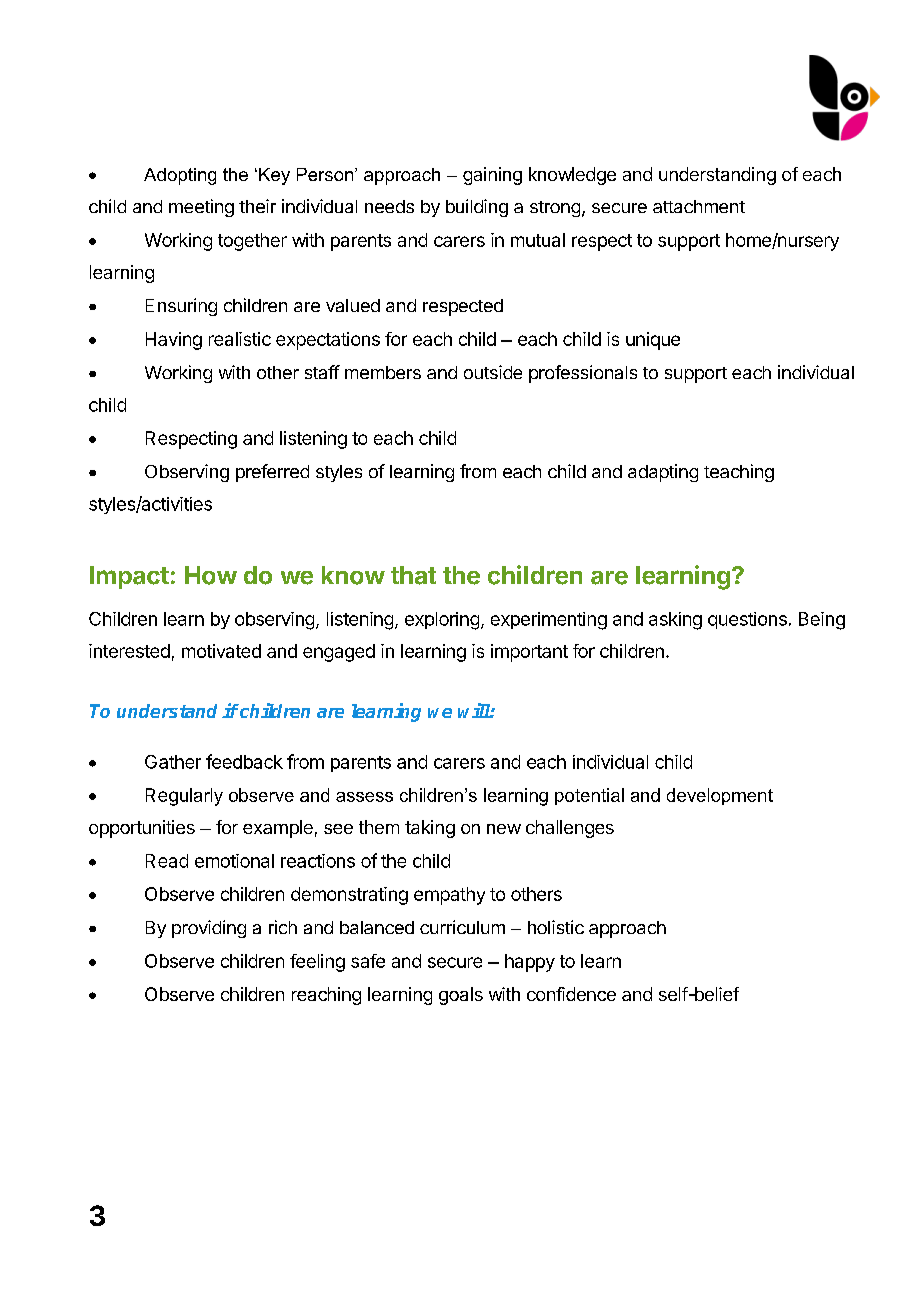 Image resolution: width=924 pixels, height=1308 pixels. Describe the element at coordinates (653, 341) in the document. I see `unique` at that location.
